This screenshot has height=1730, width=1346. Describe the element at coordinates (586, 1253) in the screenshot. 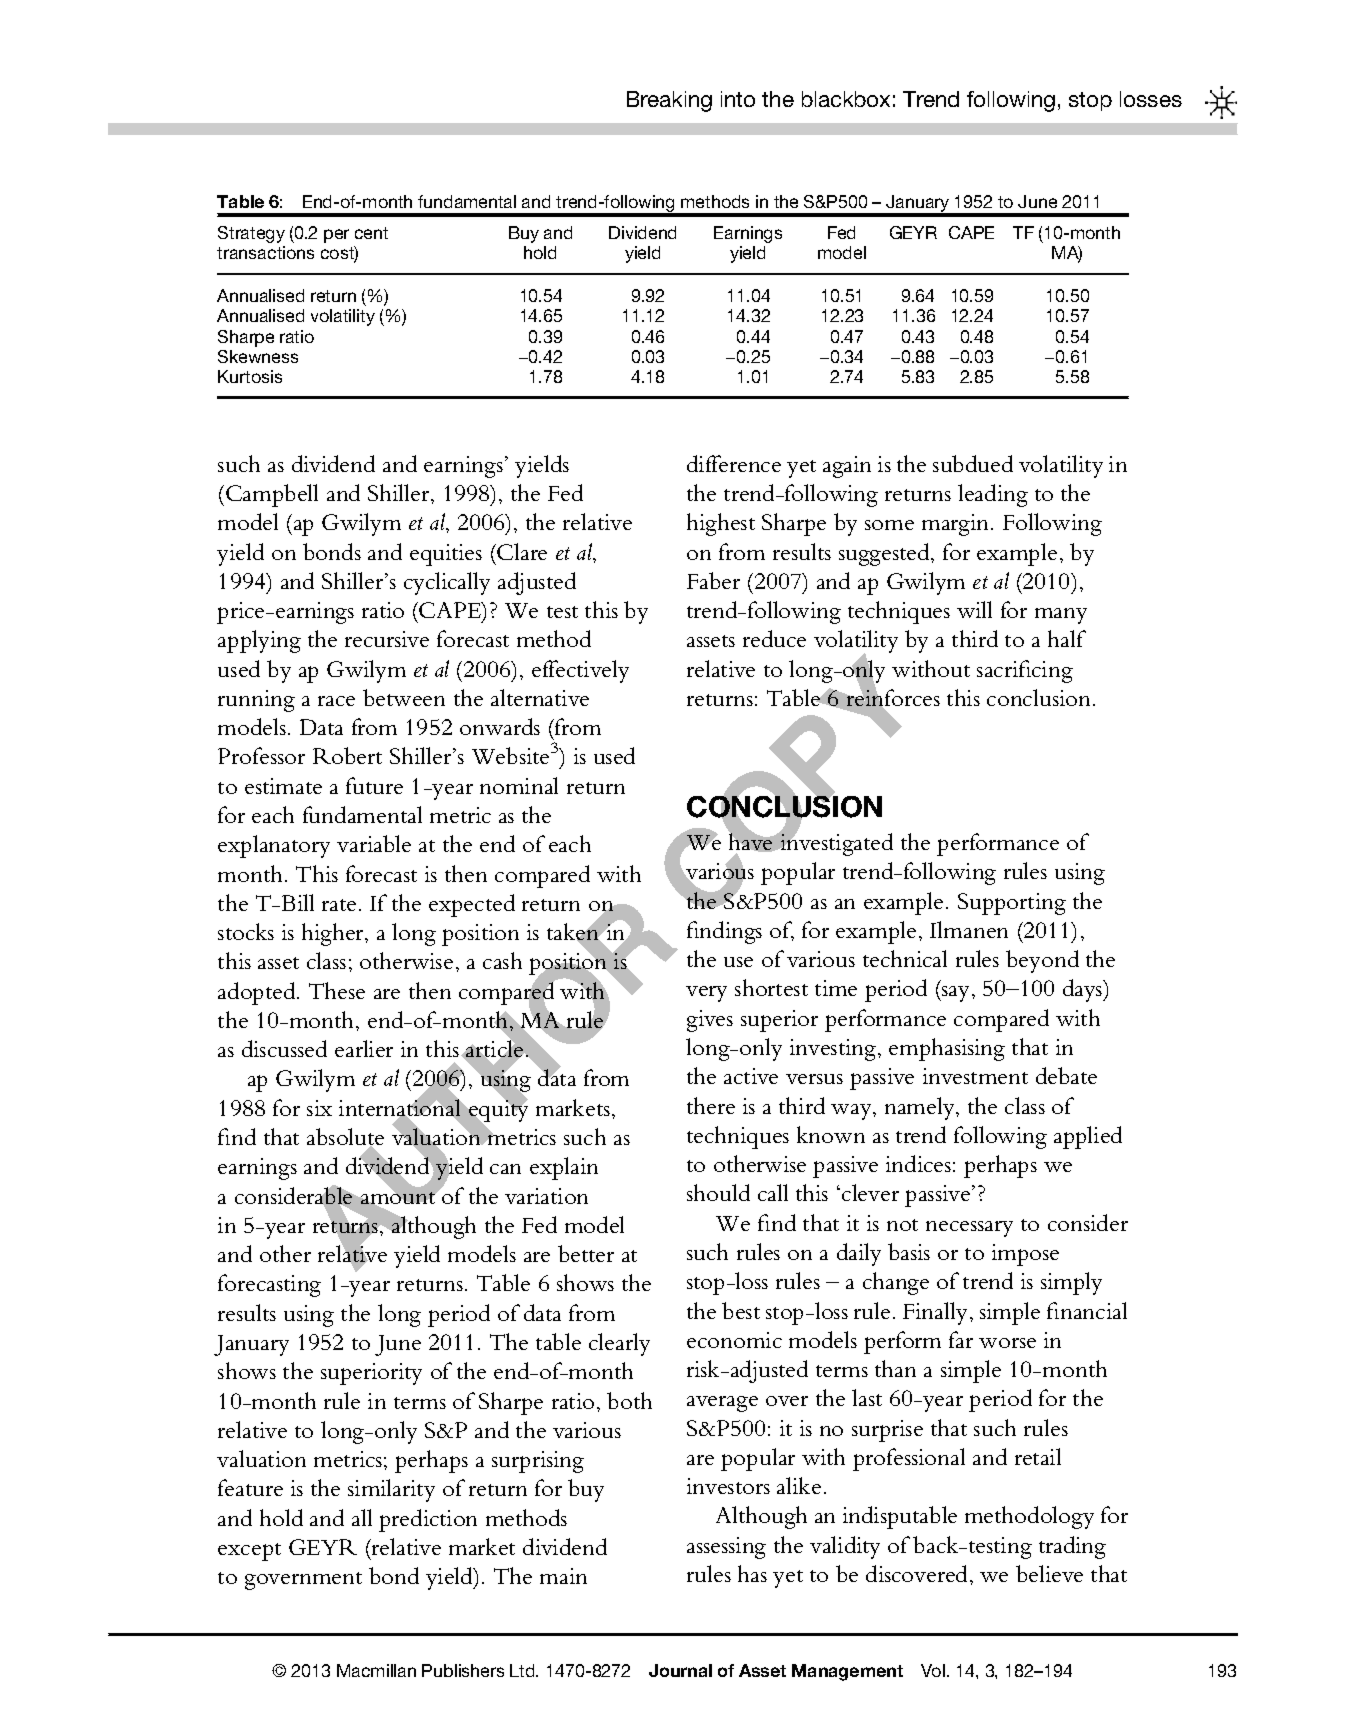

I see `better` at that location.
